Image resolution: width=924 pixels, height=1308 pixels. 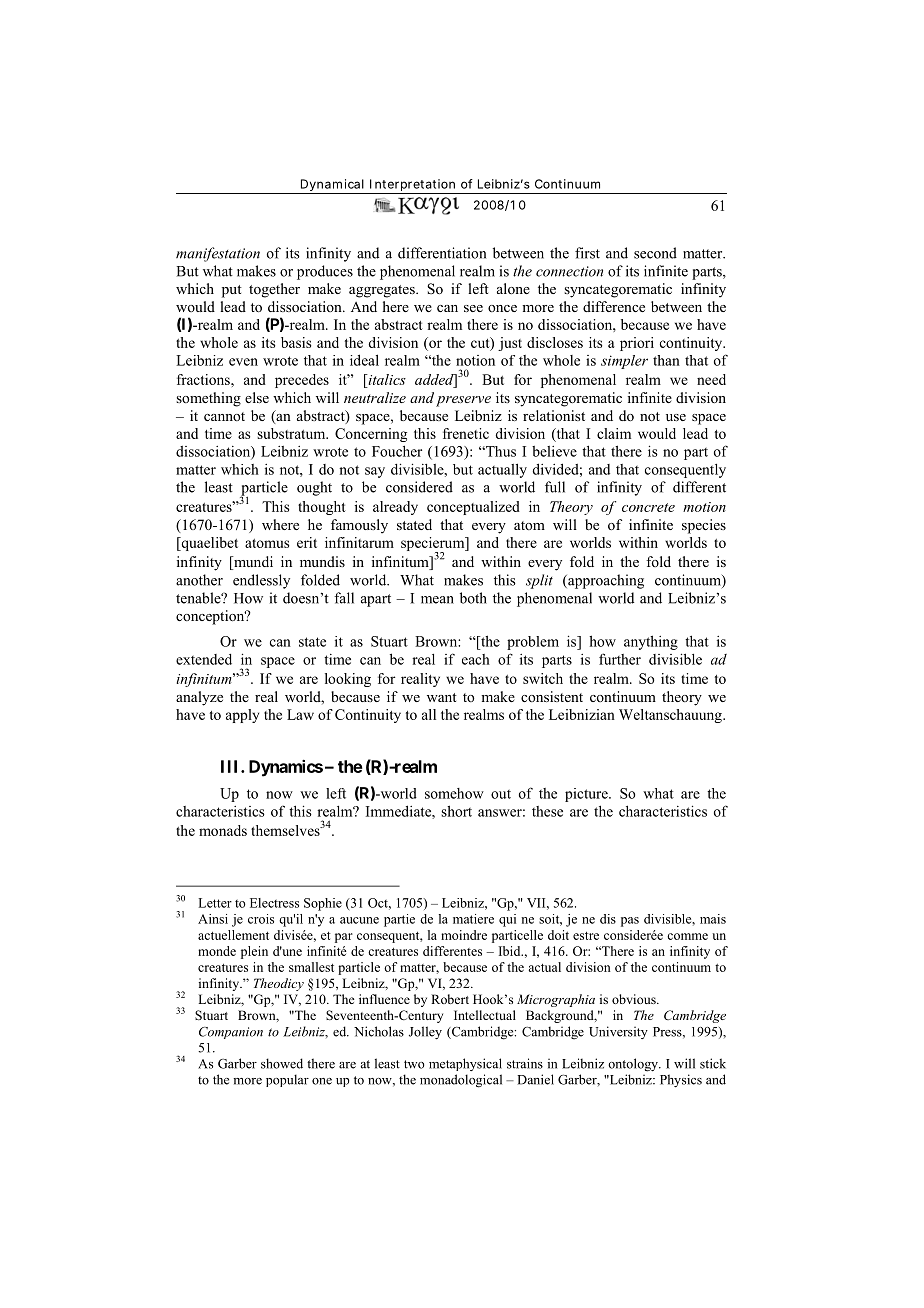 I want to click on III, so click(x=231, y=766).
